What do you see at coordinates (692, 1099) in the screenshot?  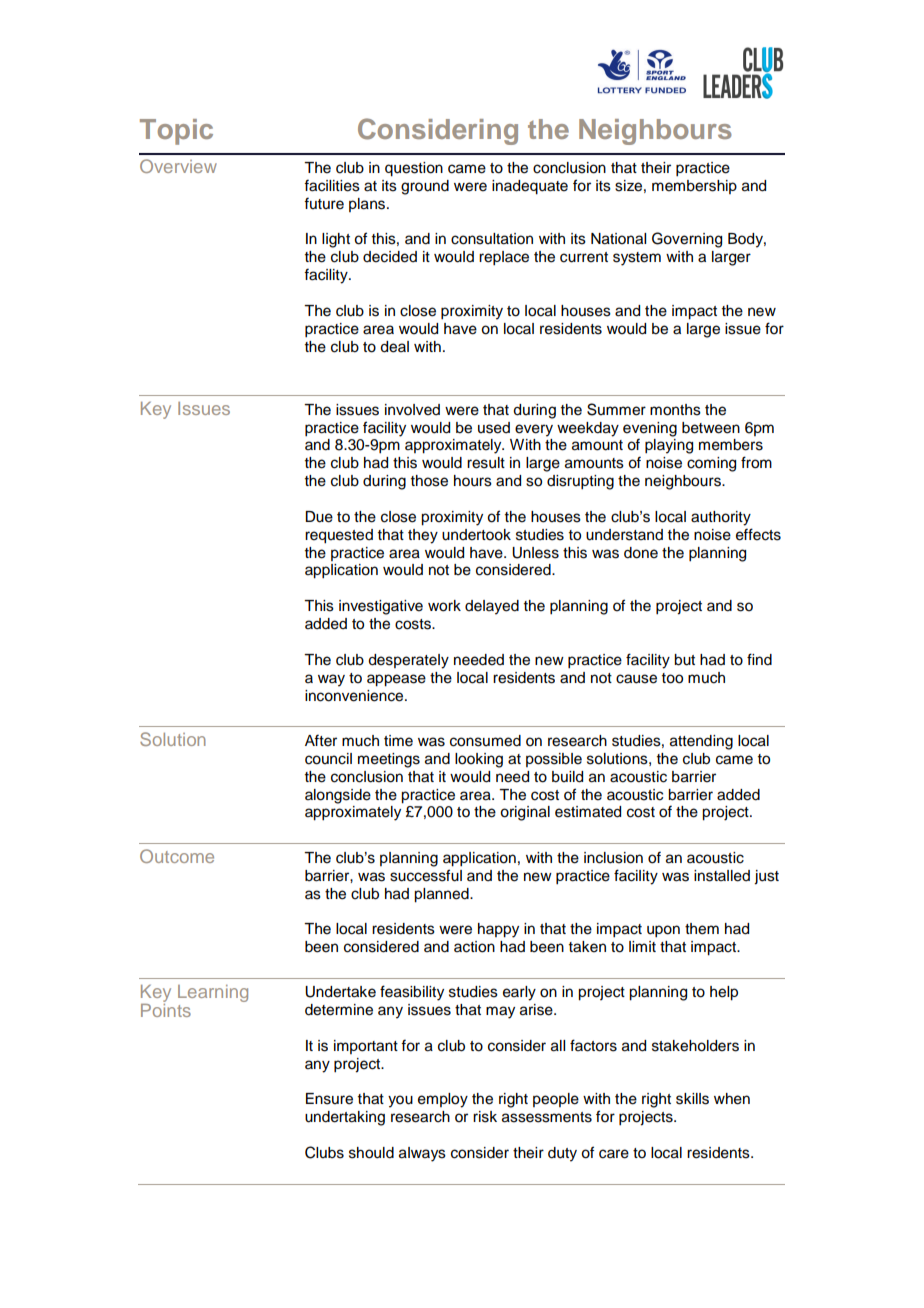 I see `skills` at bounding box center [692, 1099].
